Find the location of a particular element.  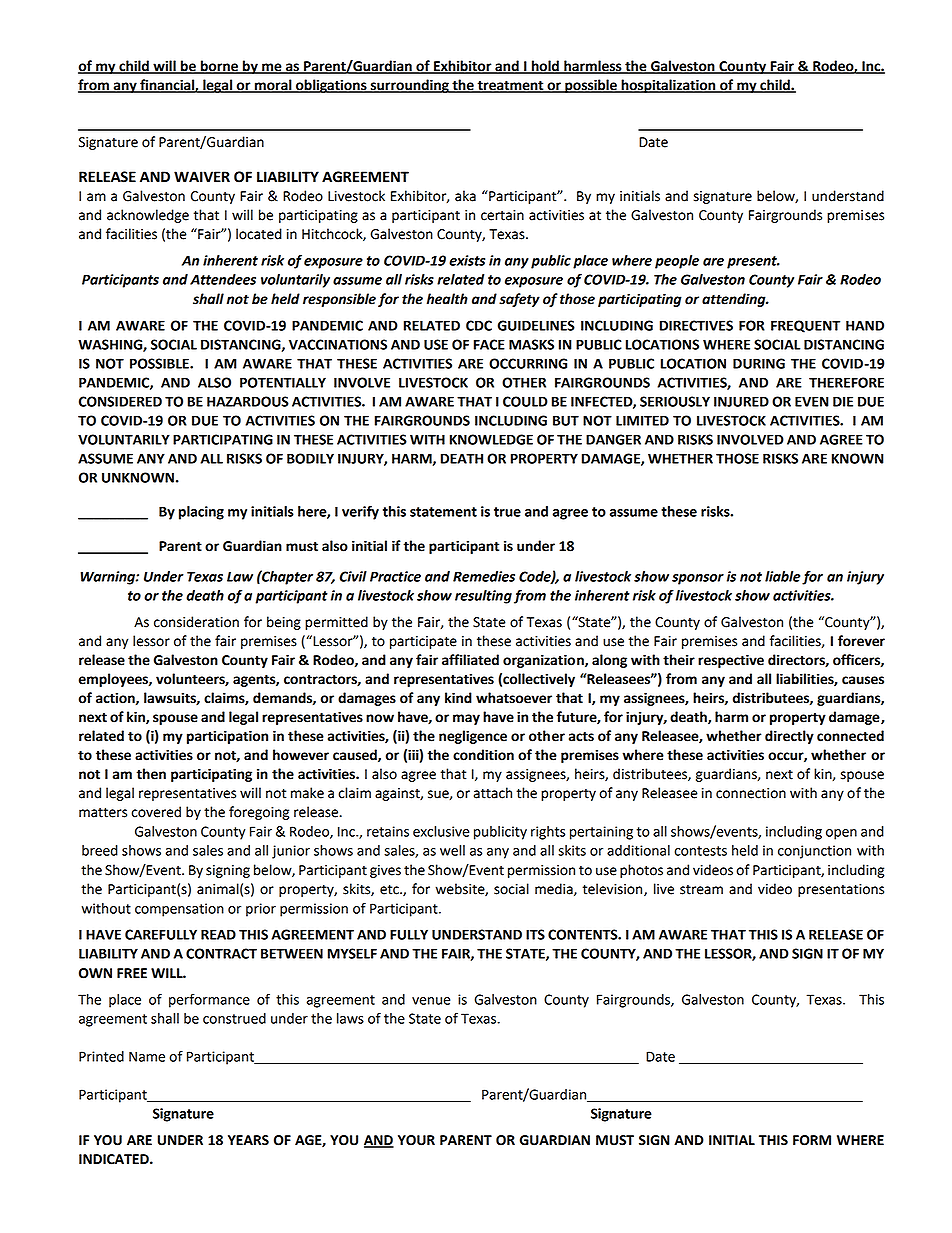

stream is located at coordinates (701, 890).
